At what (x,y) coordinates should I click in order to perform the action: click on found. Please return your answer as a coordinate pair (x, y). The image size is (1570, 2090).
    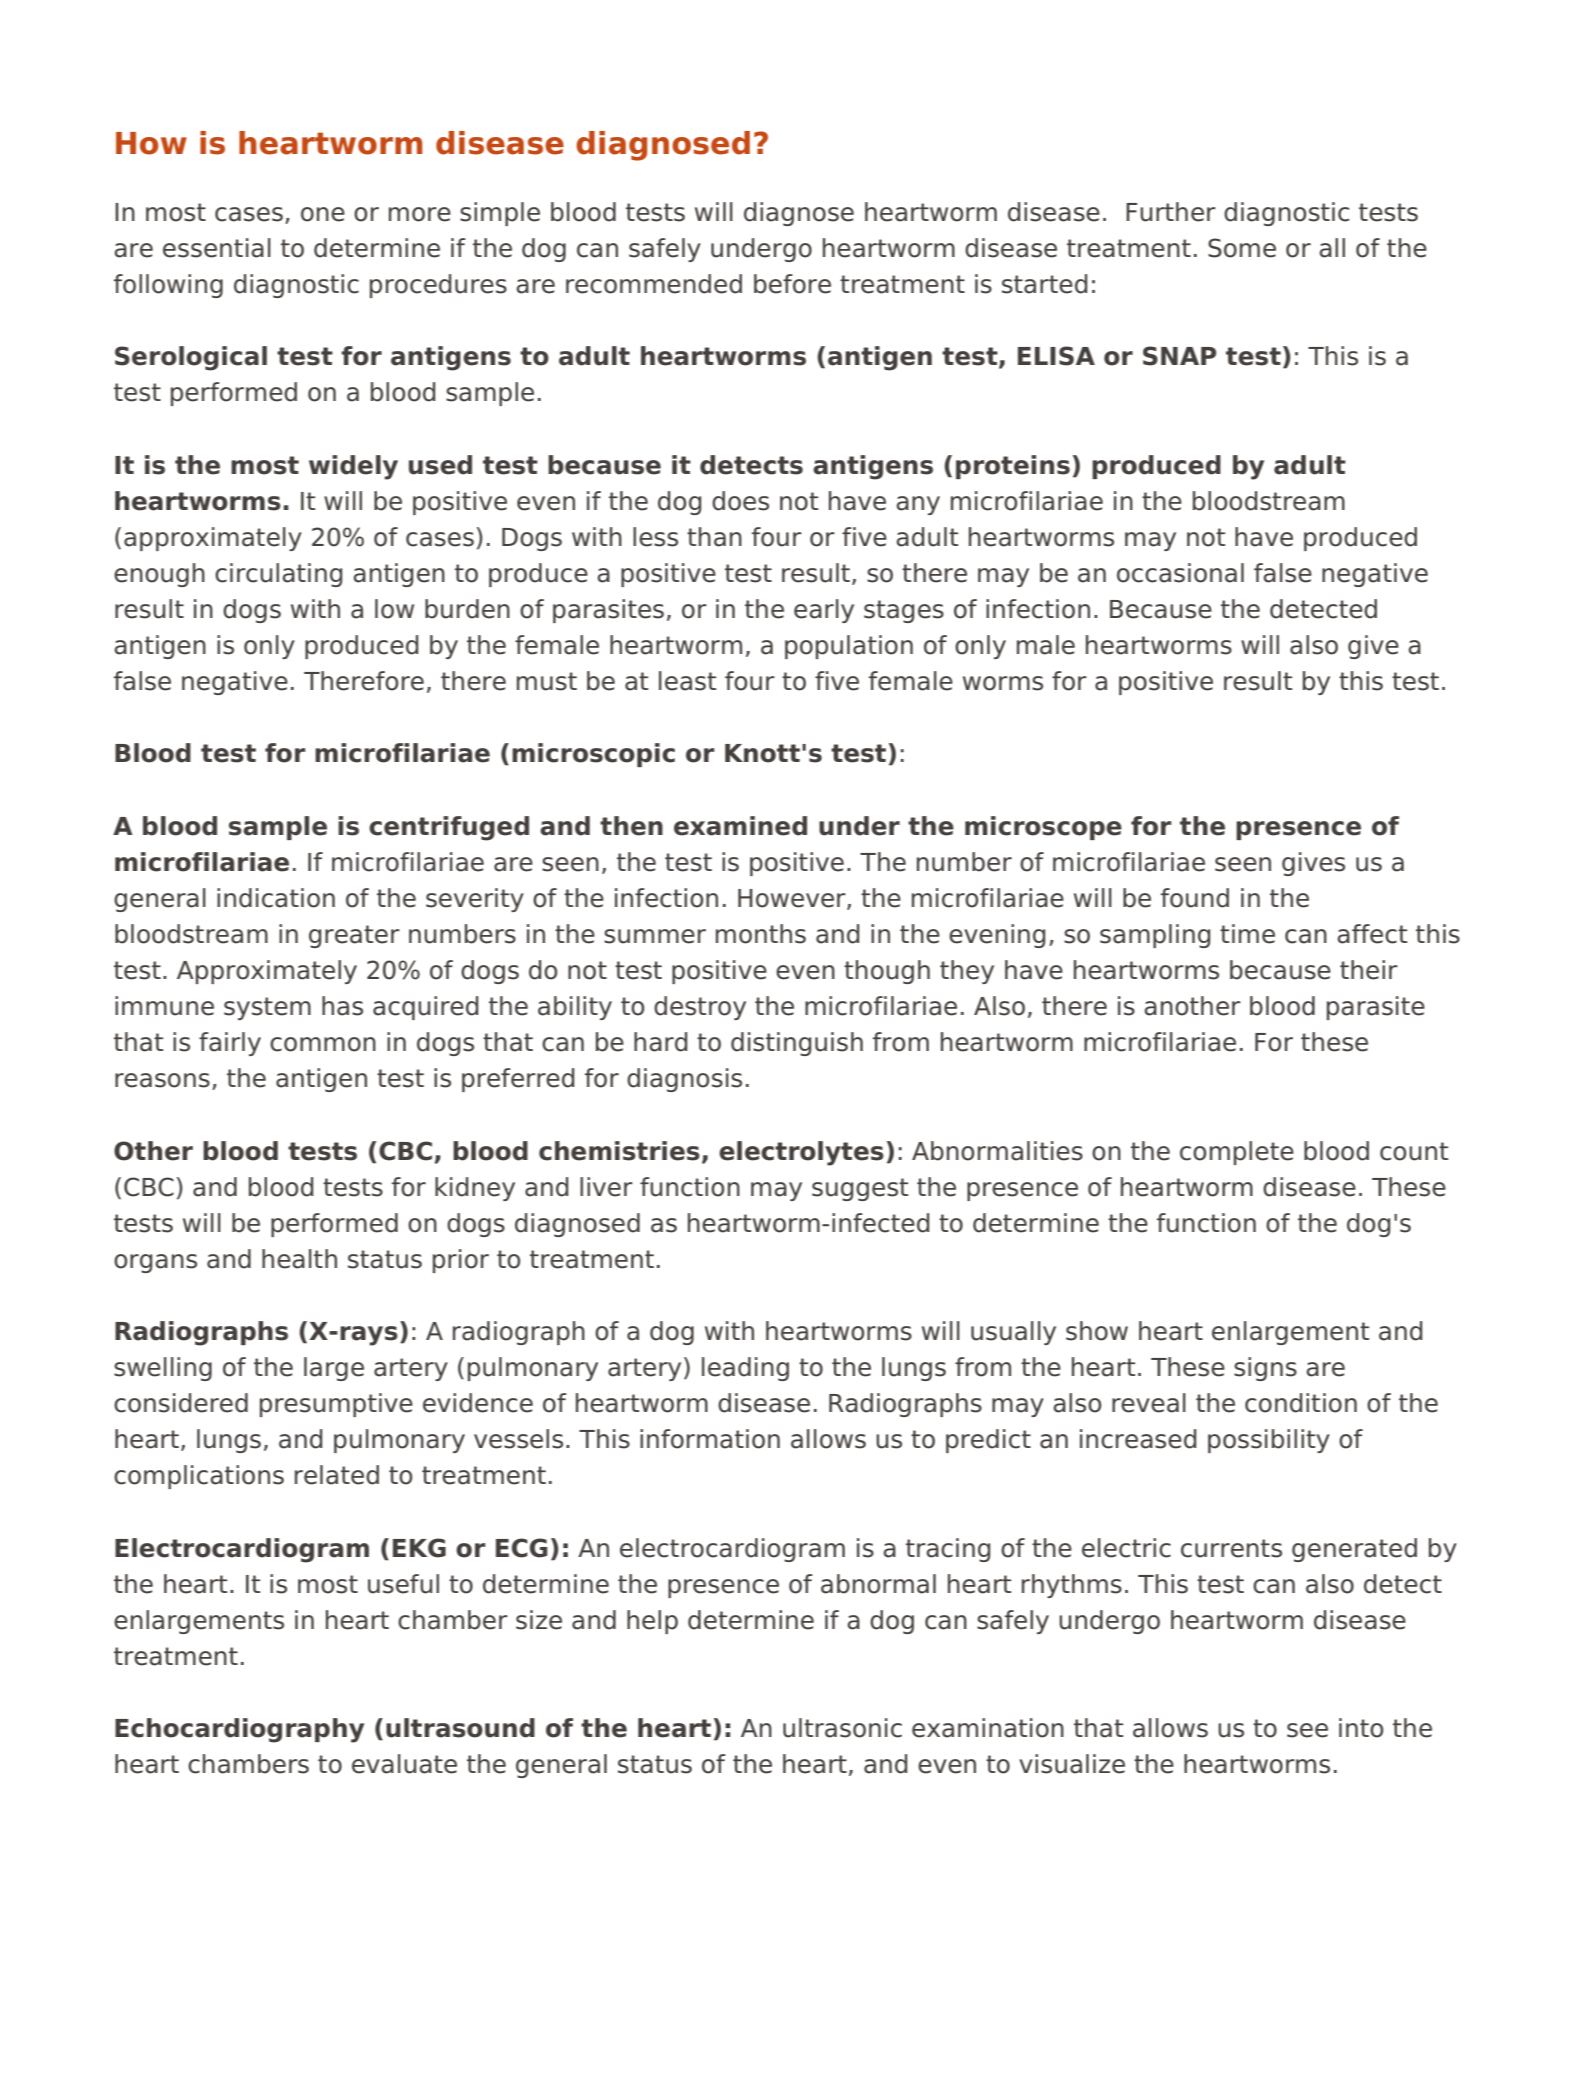
    Looking at the image, I should click on (1195, 898).
